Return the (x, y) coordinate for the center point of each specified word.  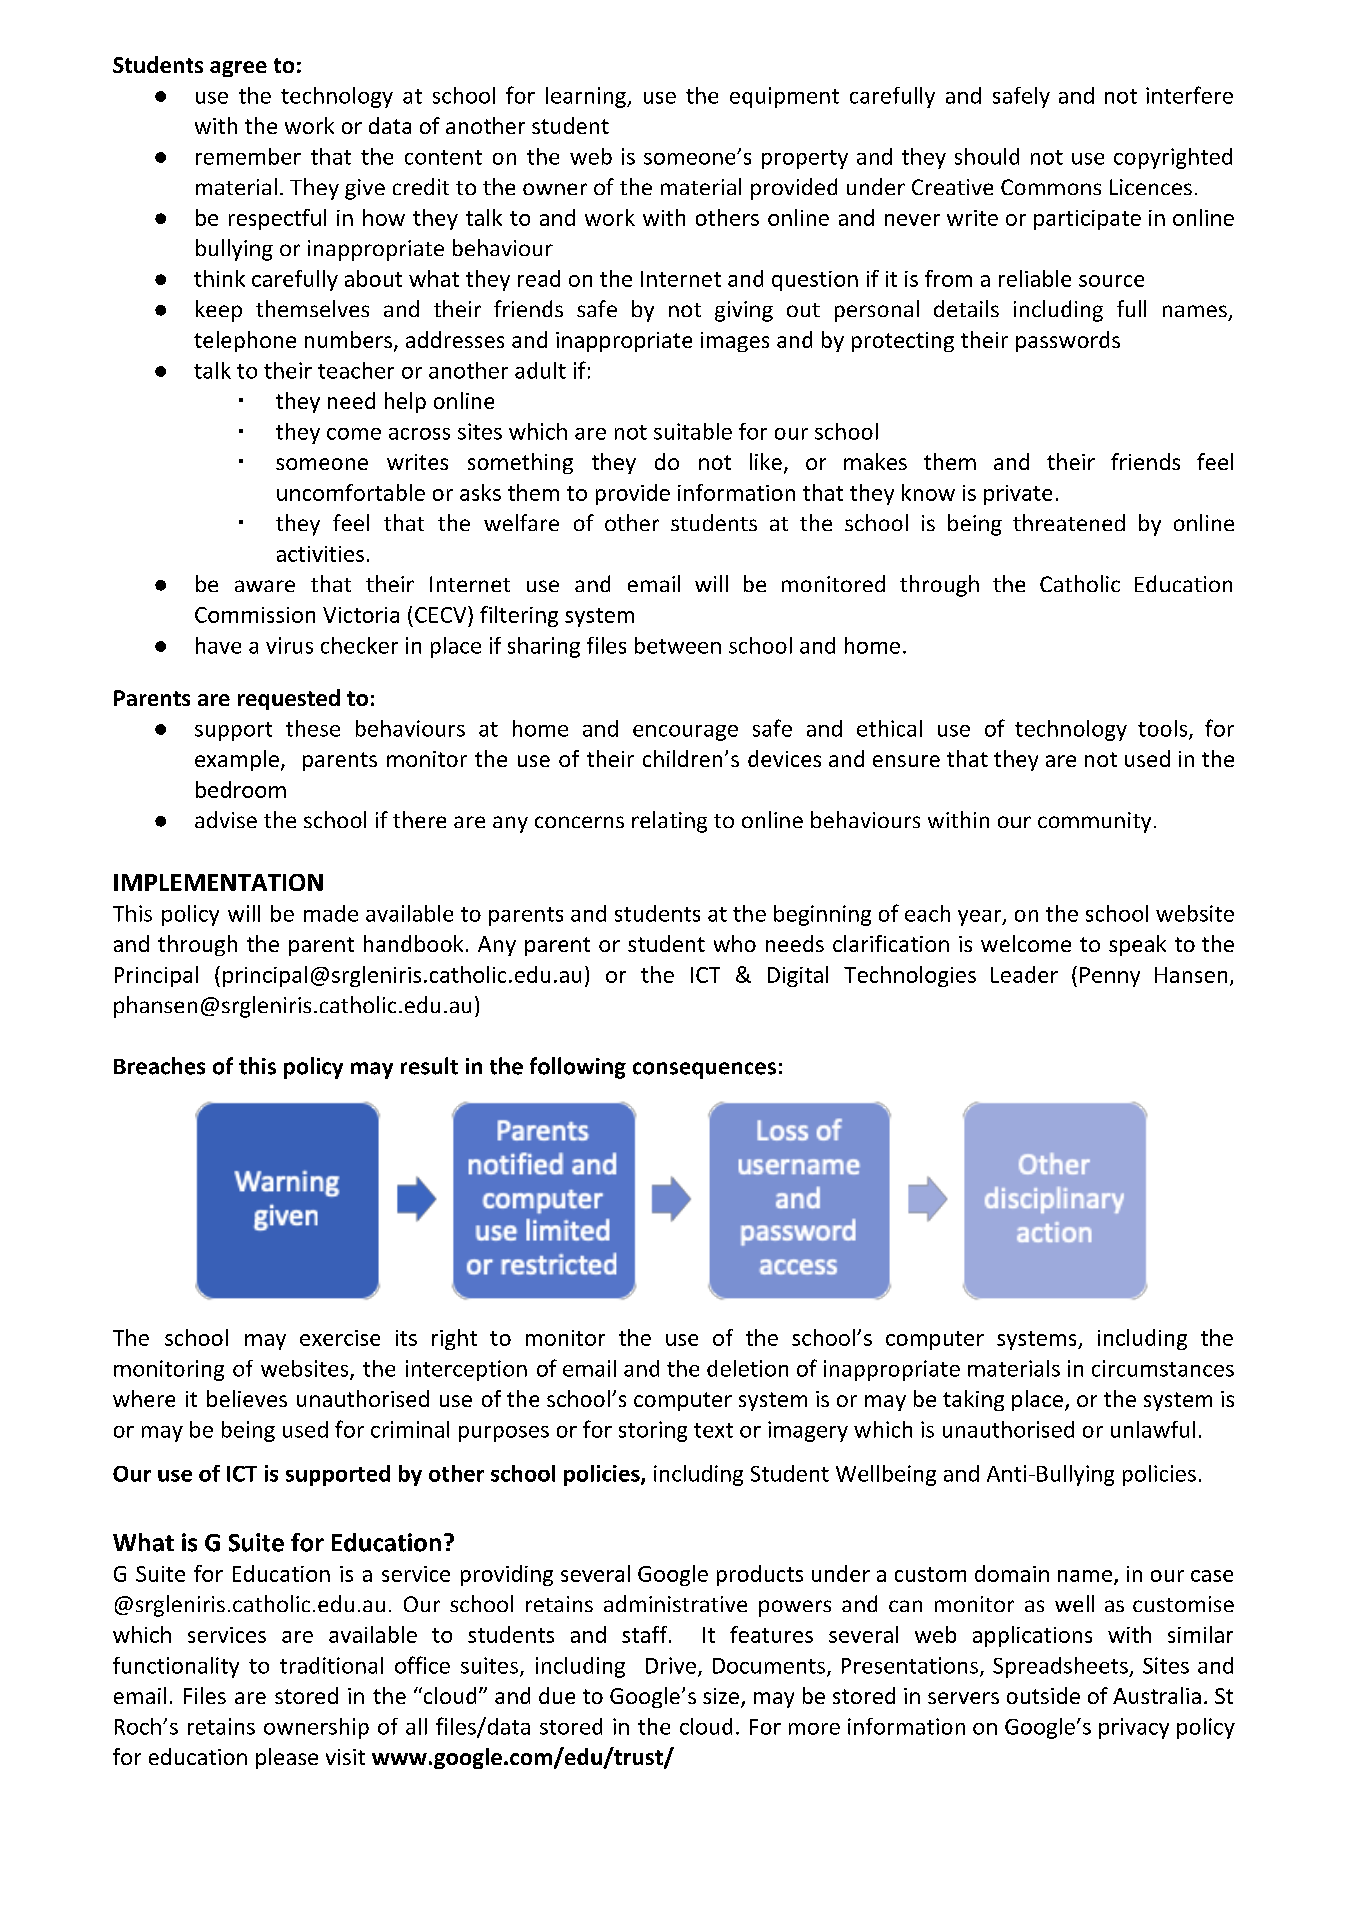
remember (248, 156)
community (1094, 822)
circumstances (1163, 1368)
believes (247, 1398)
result (429, 1066)
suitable (693, 431)
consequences (704, 1070)
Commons (1051, 187)
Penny (1110, 977)
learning (587, 97)
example (237, 760)
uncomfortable (351, 492)
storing (653, 1431)
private (1018, 495)
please (287, 1758)
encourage (685, 733)
